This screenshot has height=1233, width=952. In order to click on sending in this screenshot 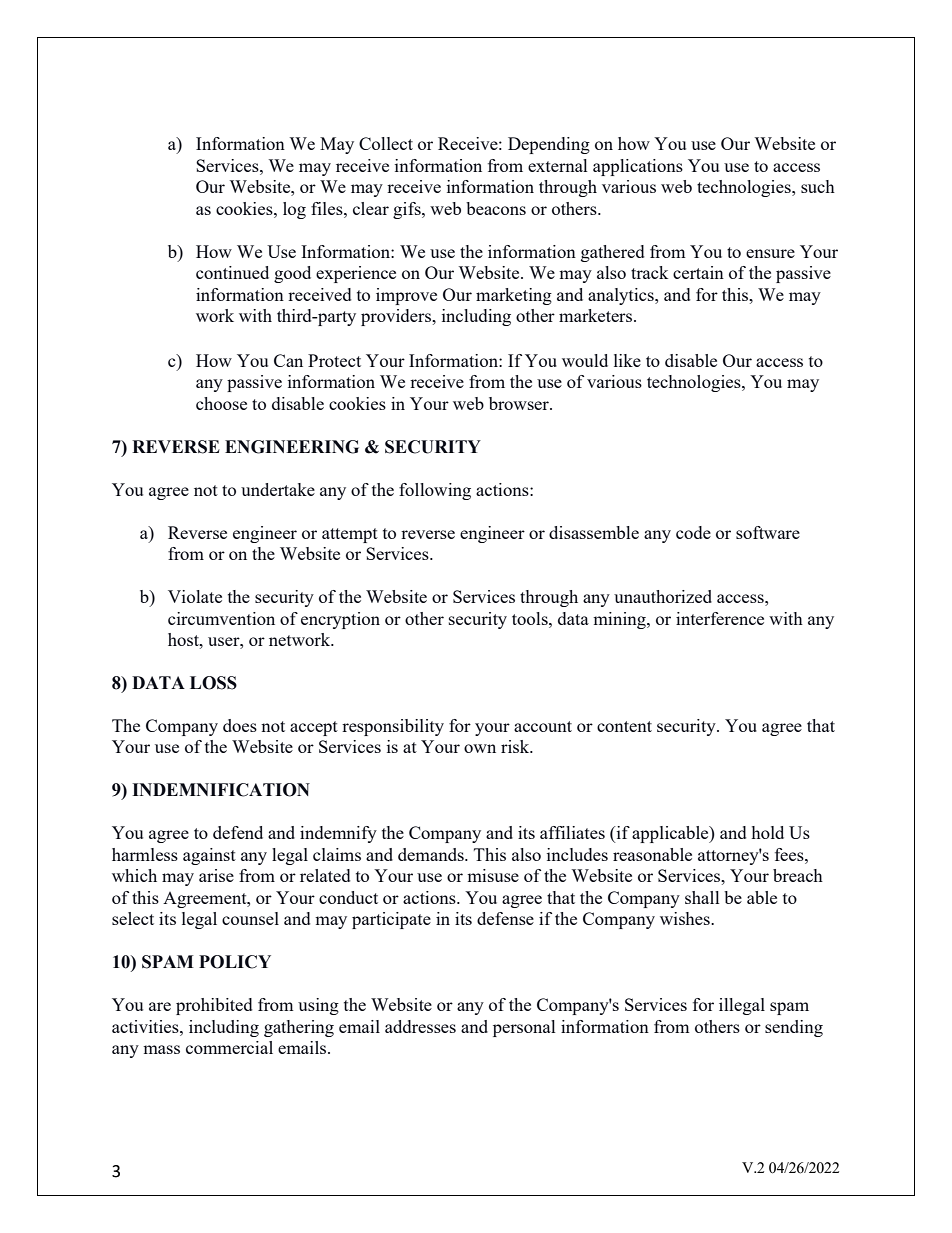, I will do `click(794, 1028)`.
